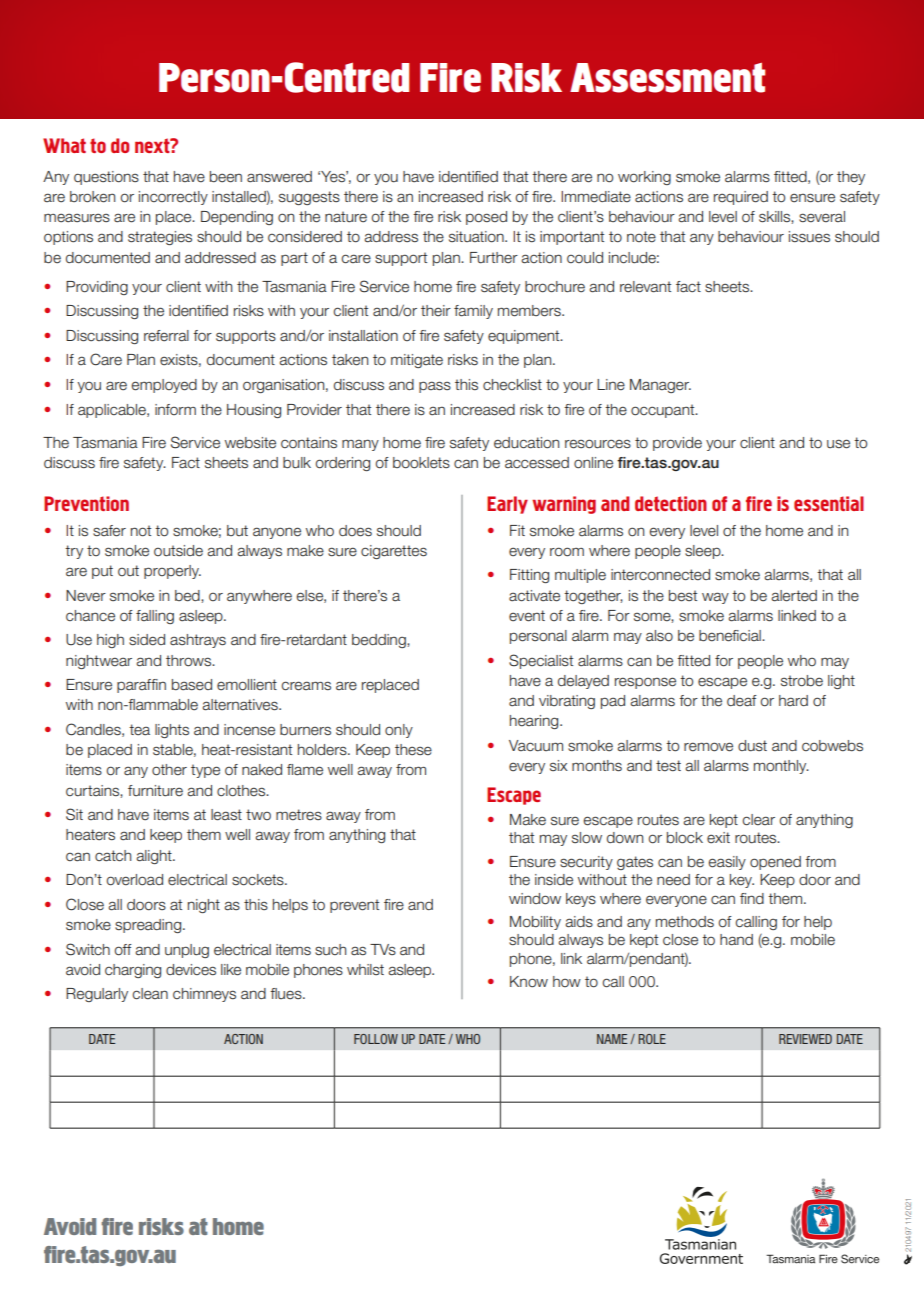 Image resolution: width=924 pixels, height=1308 pixels. I want to click on posed, so click(486, 218).
